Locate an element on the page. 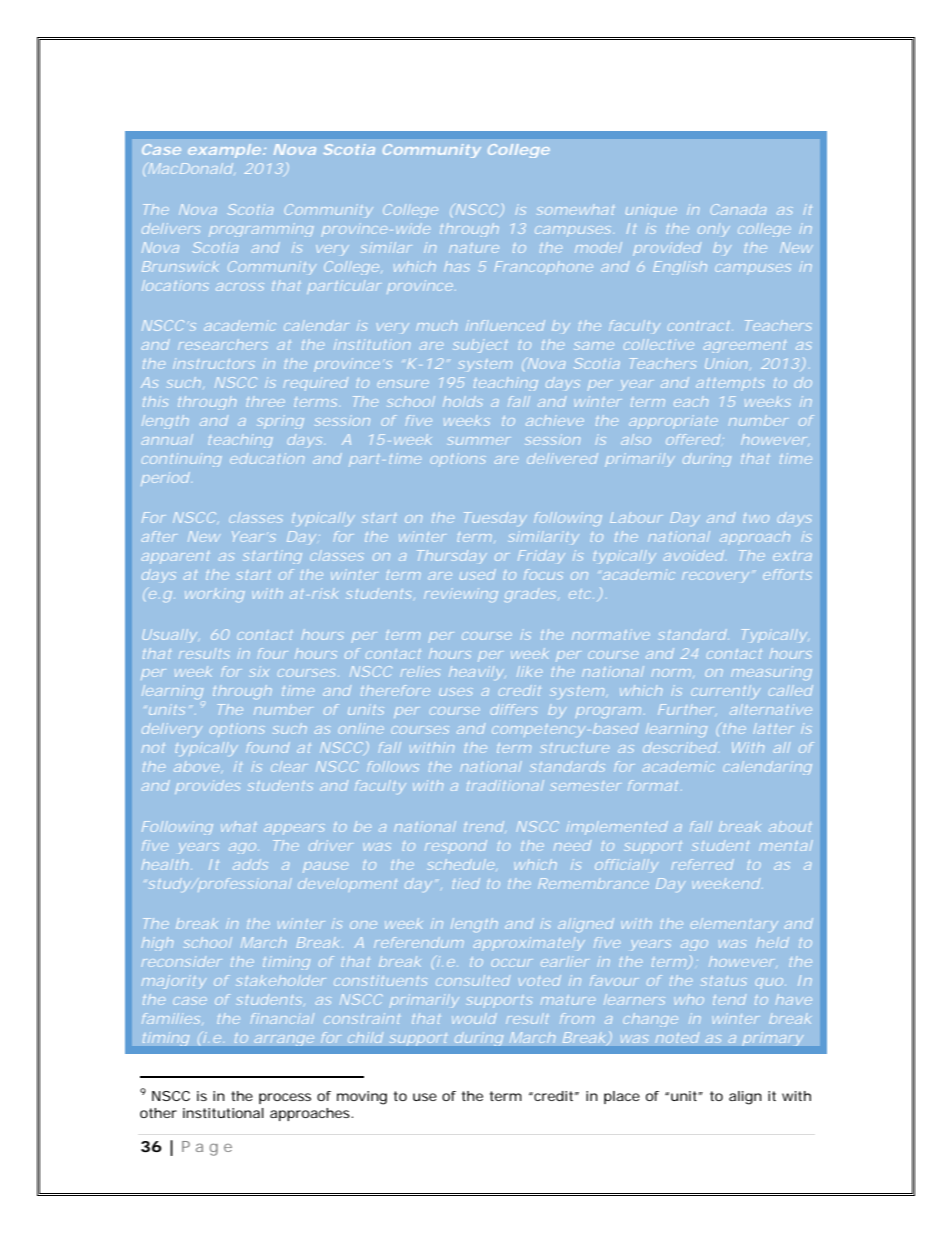  described is located at coordinates (680, 747).
